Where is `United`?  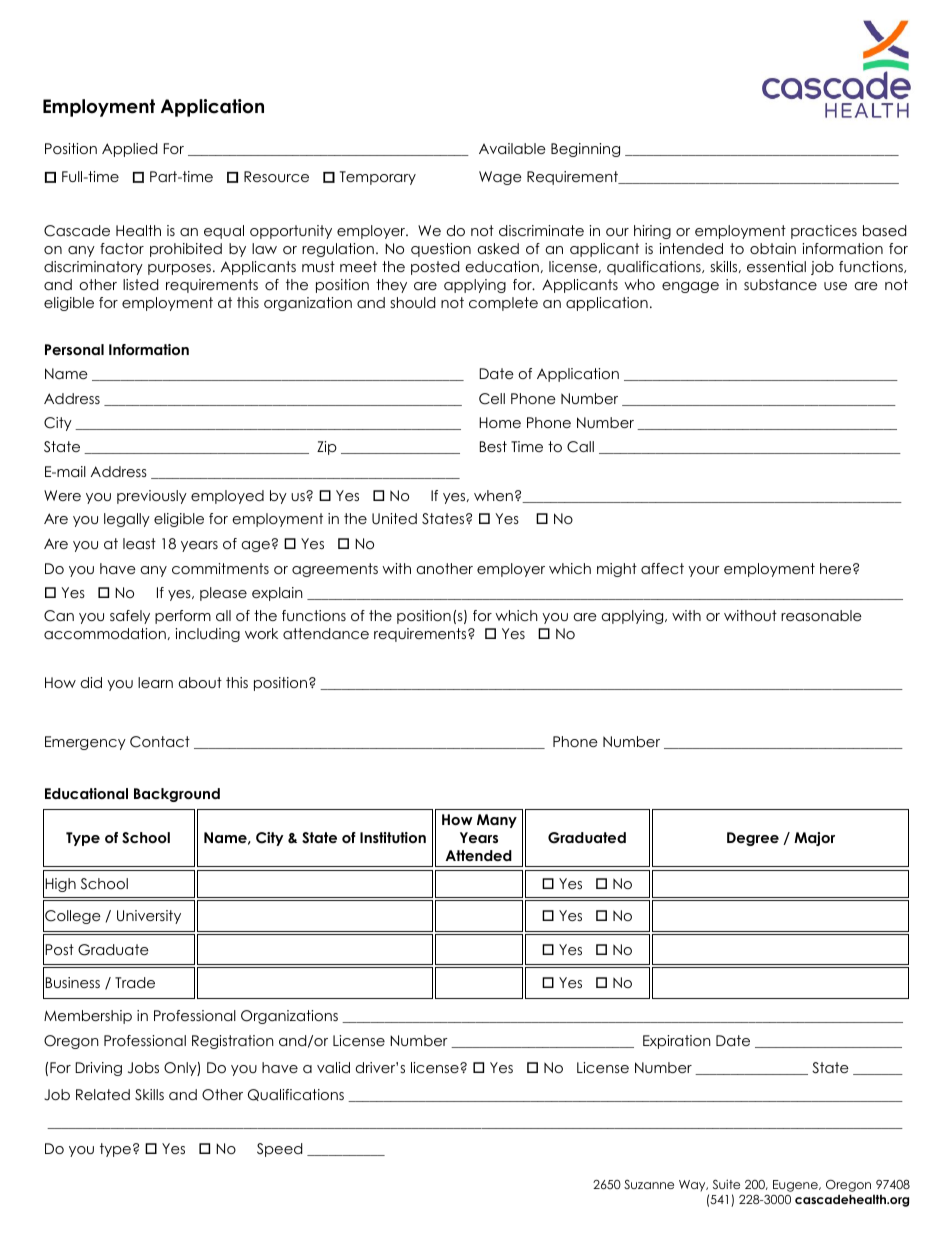
United is located at coordinates (394, 519).
